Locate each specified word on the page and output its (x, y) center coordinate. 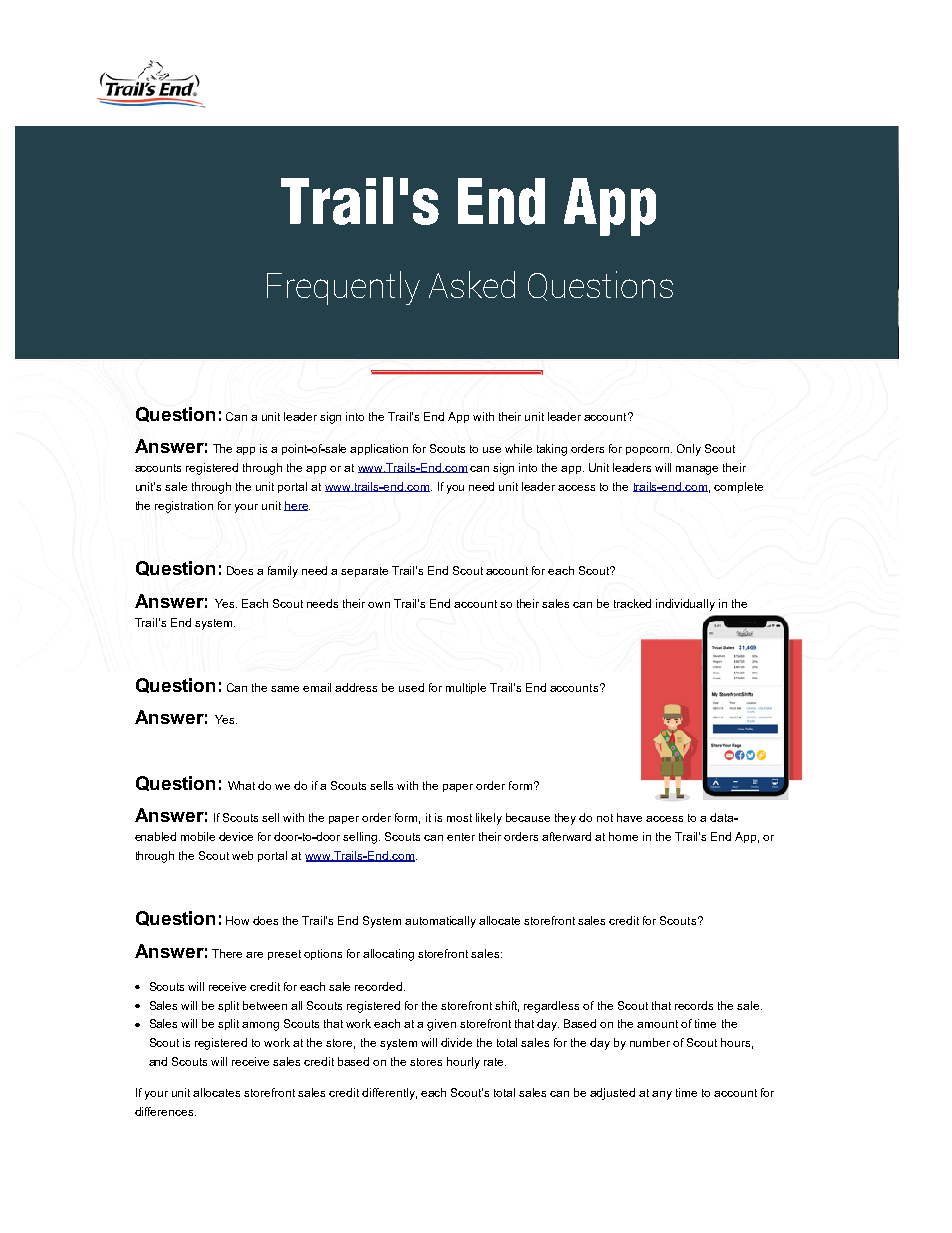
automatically (440, 922)
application (379, 449)
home (623, 836)
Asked (472, 284)
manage (697, 470)
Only (689, 450)
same (285, 689)
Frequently (343, 288)
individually (685, 605)
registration (184, 507)
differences (165, 1111)
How (237, 920)
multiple (466, 688)
